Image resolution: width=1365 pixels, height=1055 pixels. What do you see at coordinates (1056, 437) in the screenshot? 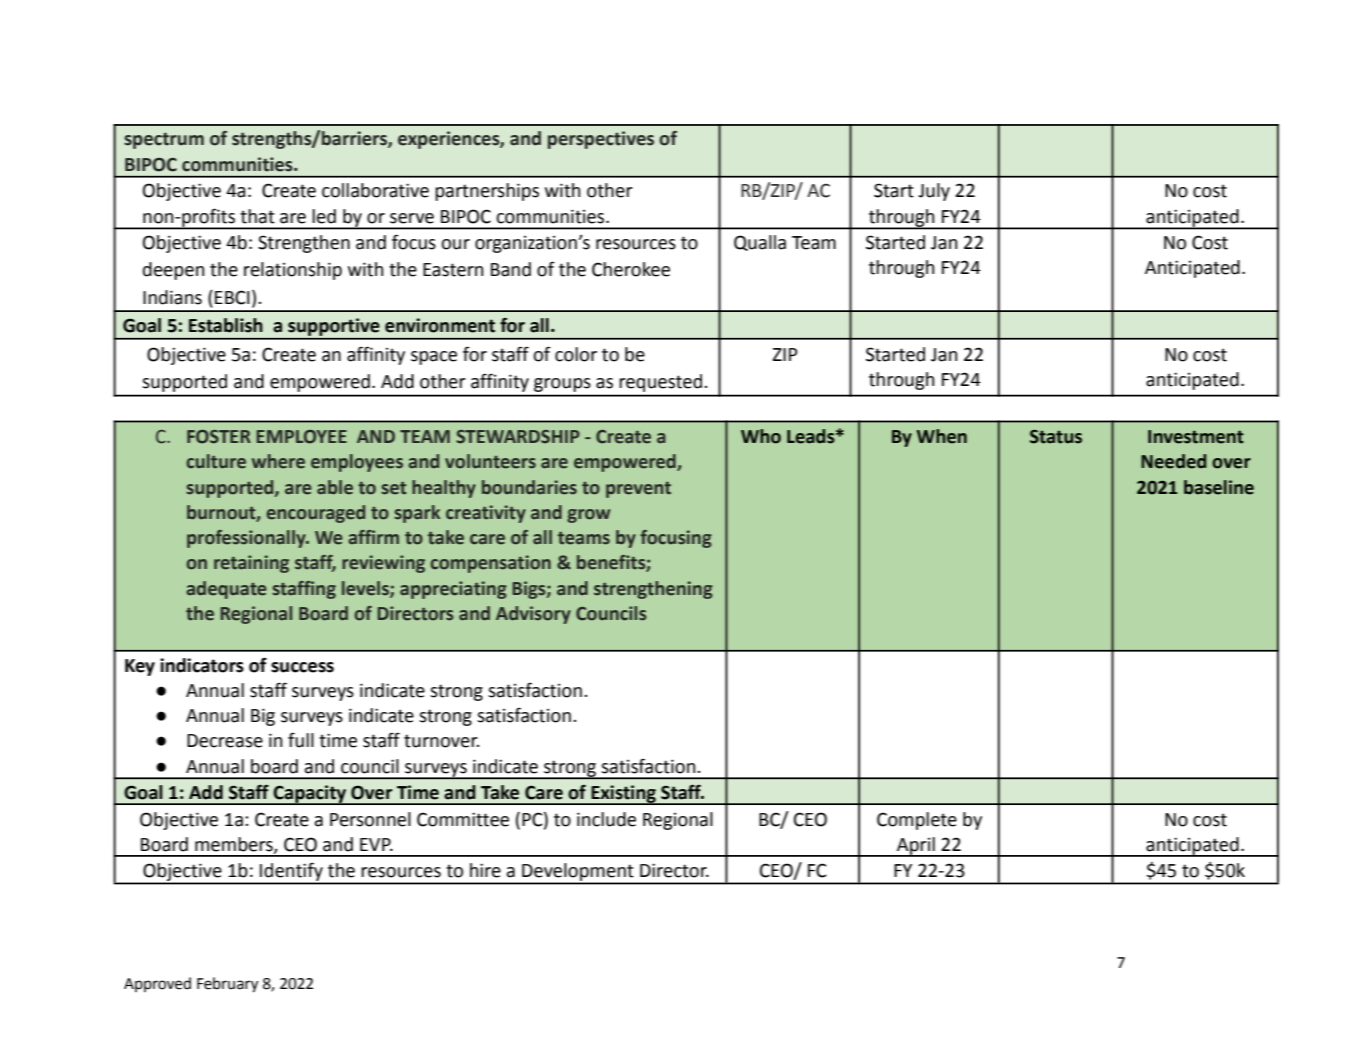
I see `Status` at bounding box center [1056, 437].
